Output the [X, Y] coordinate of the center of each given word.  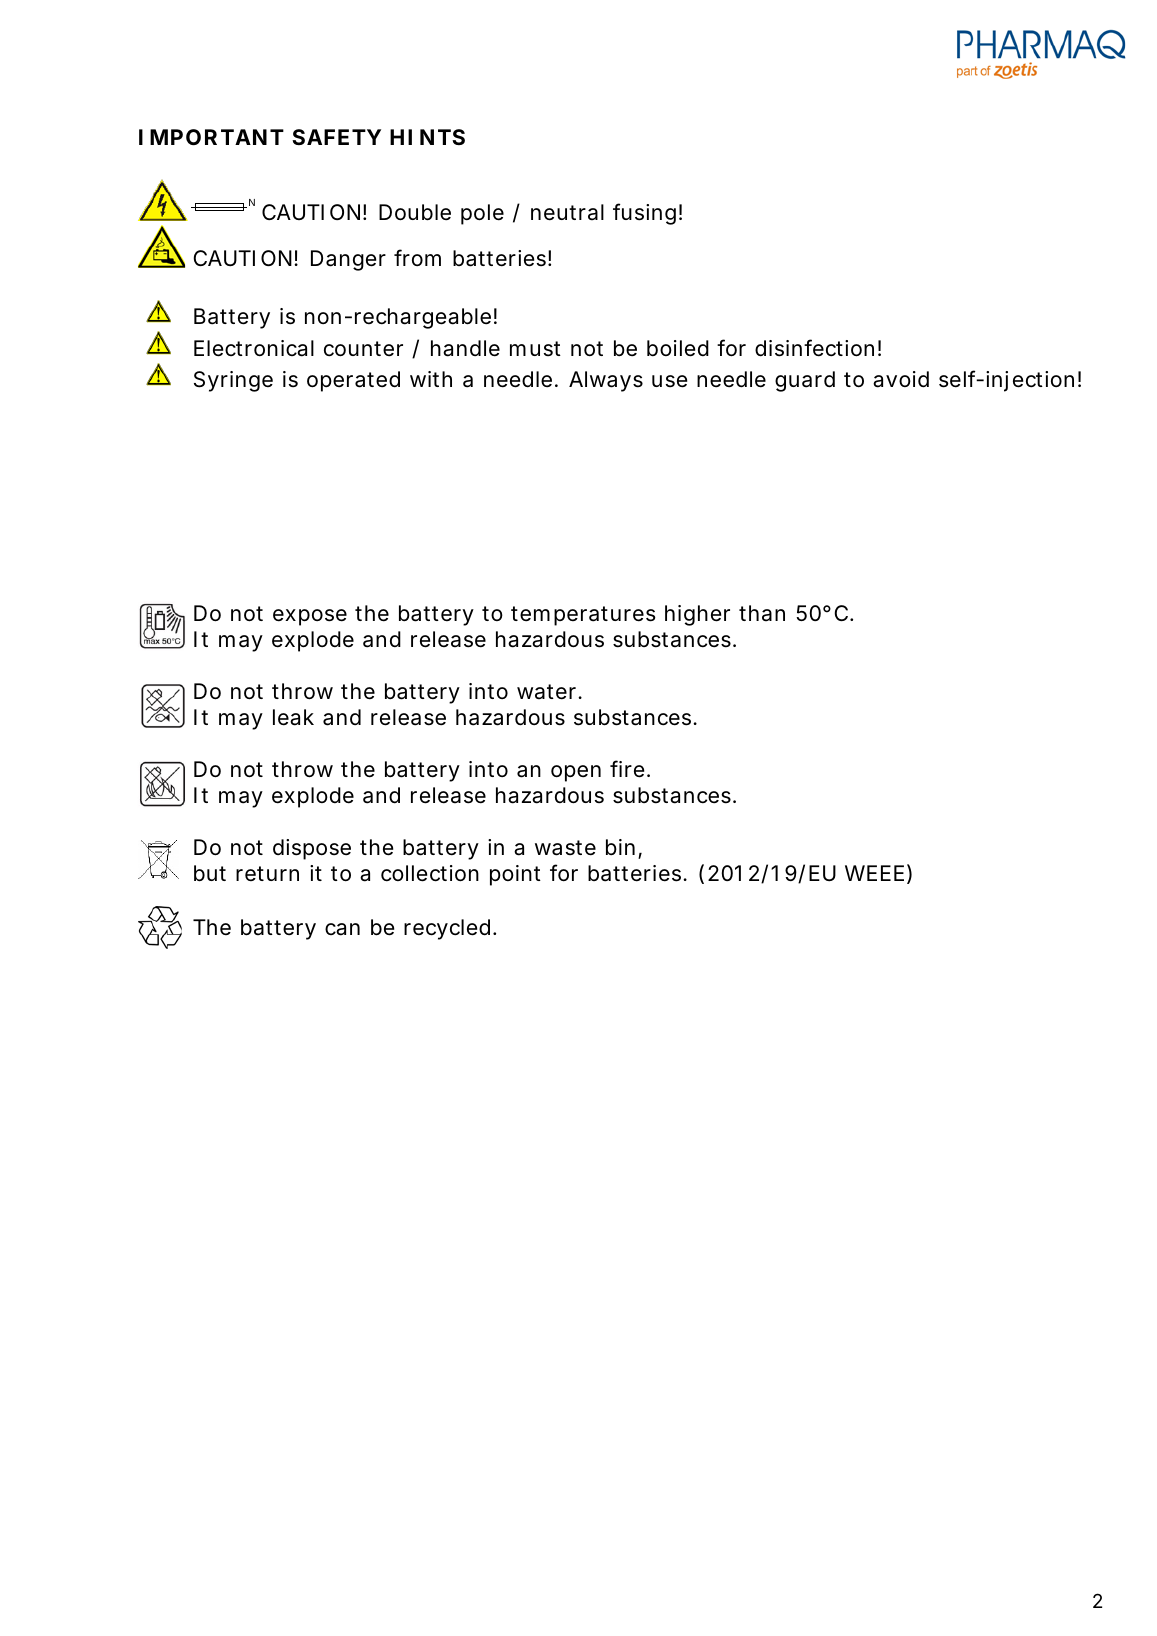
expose [310, 617]
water [548, 692]
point [515, 875]
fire [627, 769]
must [535, 349]
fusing [644, 214]
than [762, 613]
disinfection [814, 348]
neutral [567, 212]
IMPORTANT [211, 137]
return [267, 873]
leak [293, 717]
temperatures [583, 616]
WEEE [874, 873]
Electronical [254, 348]
